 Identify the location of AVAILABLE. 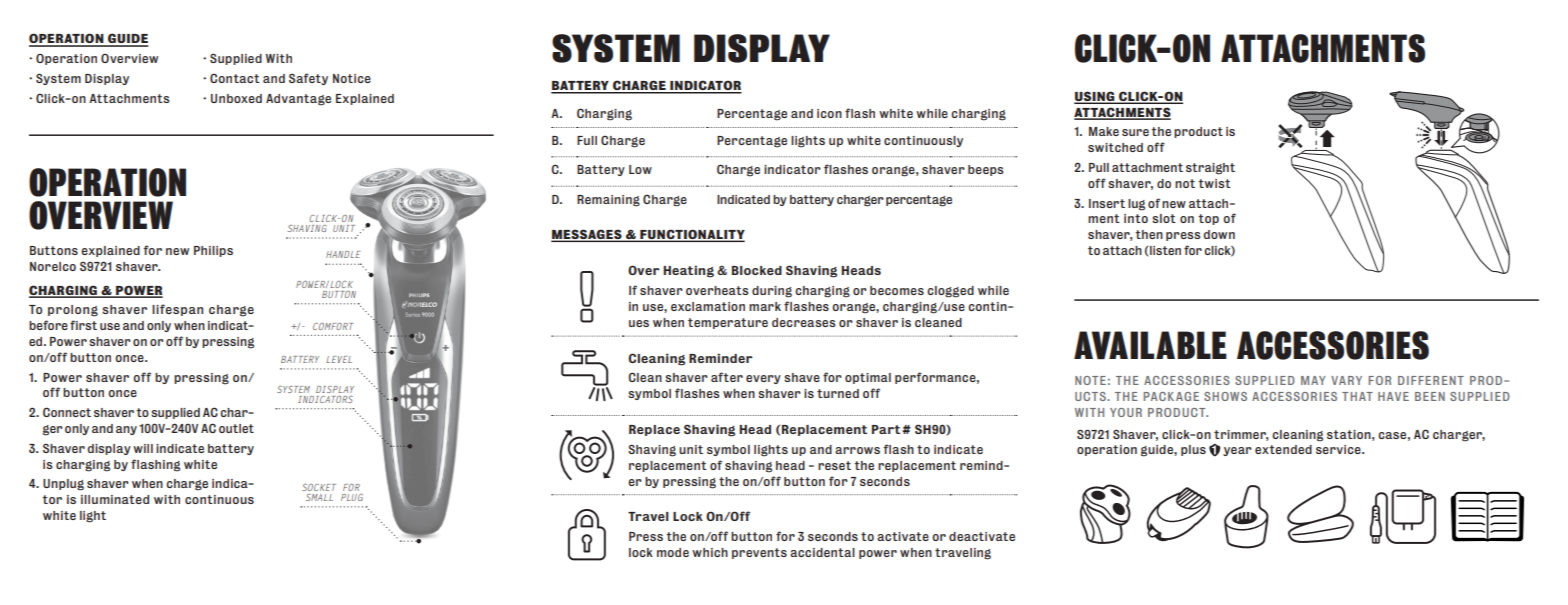
(1150, 345).
